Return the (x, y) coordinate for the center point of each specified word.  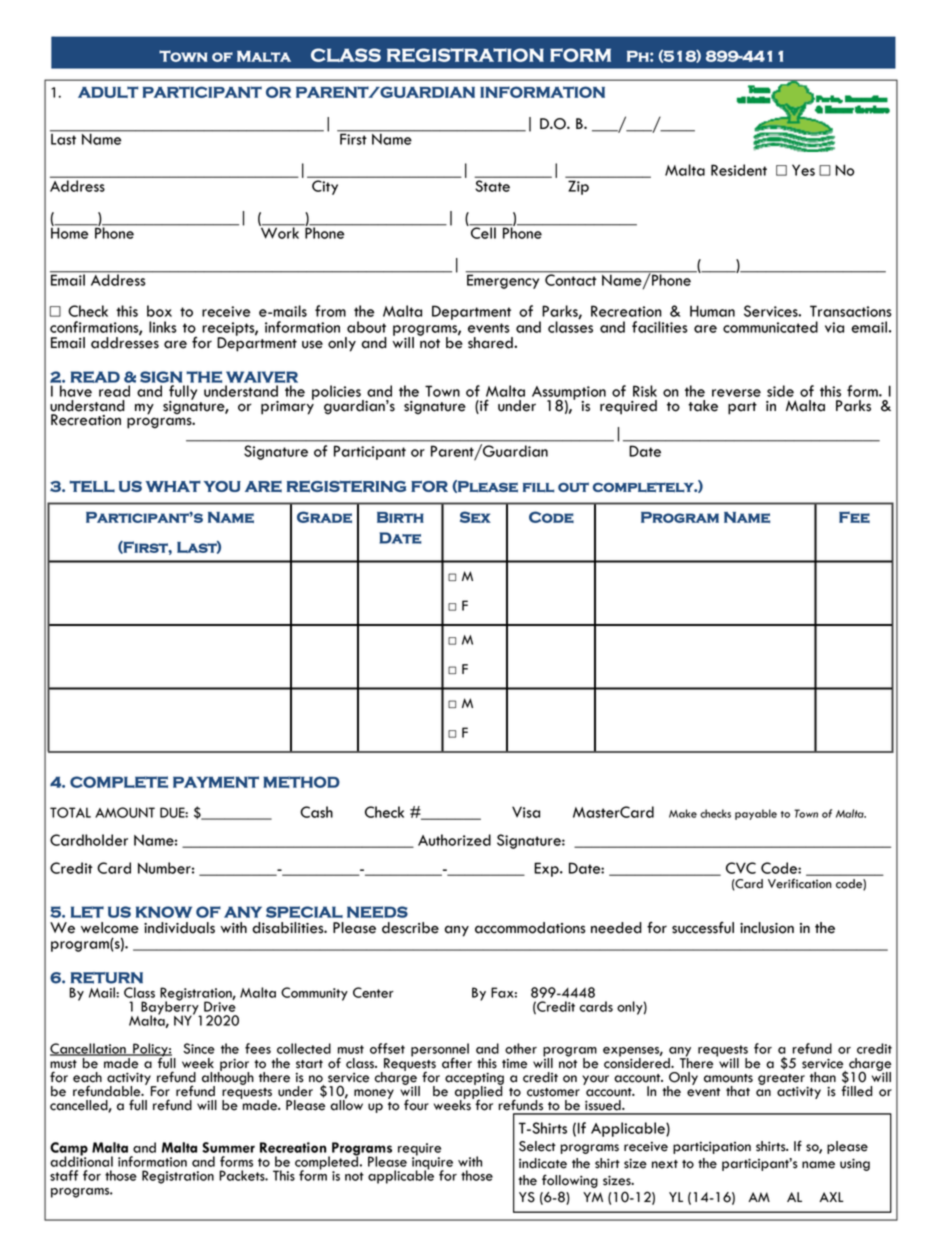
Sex (475, 517)
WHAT (173, 486)
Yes (803, 170)
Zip (578, 188)
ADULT (108, 92)
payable (756, 814)
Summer (228, 1147)
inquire (432, 1163)
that (738, 1091)
